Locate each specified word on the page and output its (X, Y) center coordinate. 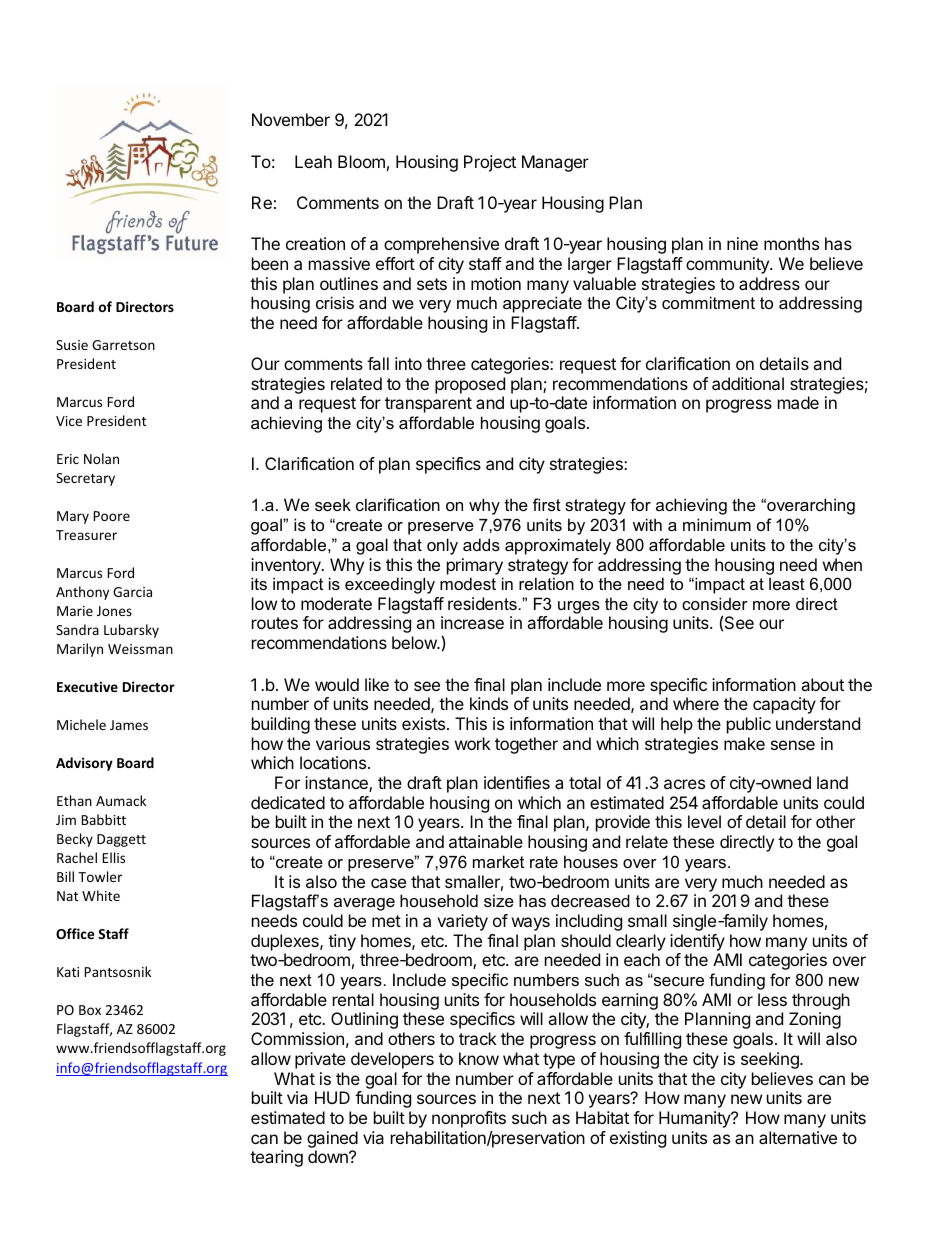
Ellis (114, 857)
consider (715, 603)
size (499, 900)
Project (490, 163)
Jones (114, 611)
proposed (470, 385)
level (704, 821)
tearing (276, 1158)
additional (748, 383)
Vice (69, 421)
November (291, 119)
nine (742, 243)
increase (472, 622)
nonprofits (469, 1119)
